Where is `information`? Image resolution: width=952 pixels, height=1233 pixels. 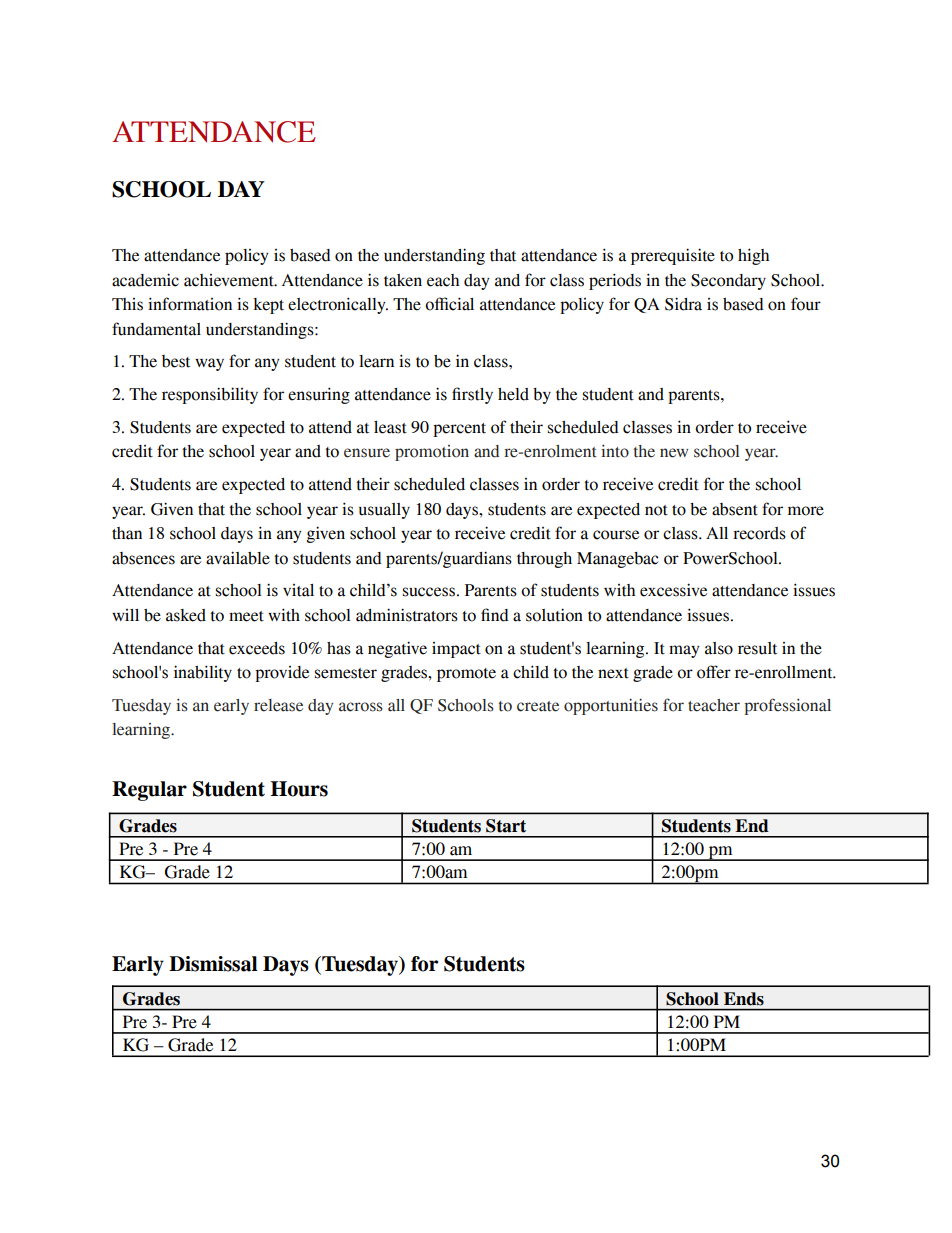 information is located at coordinates (190, 304).
